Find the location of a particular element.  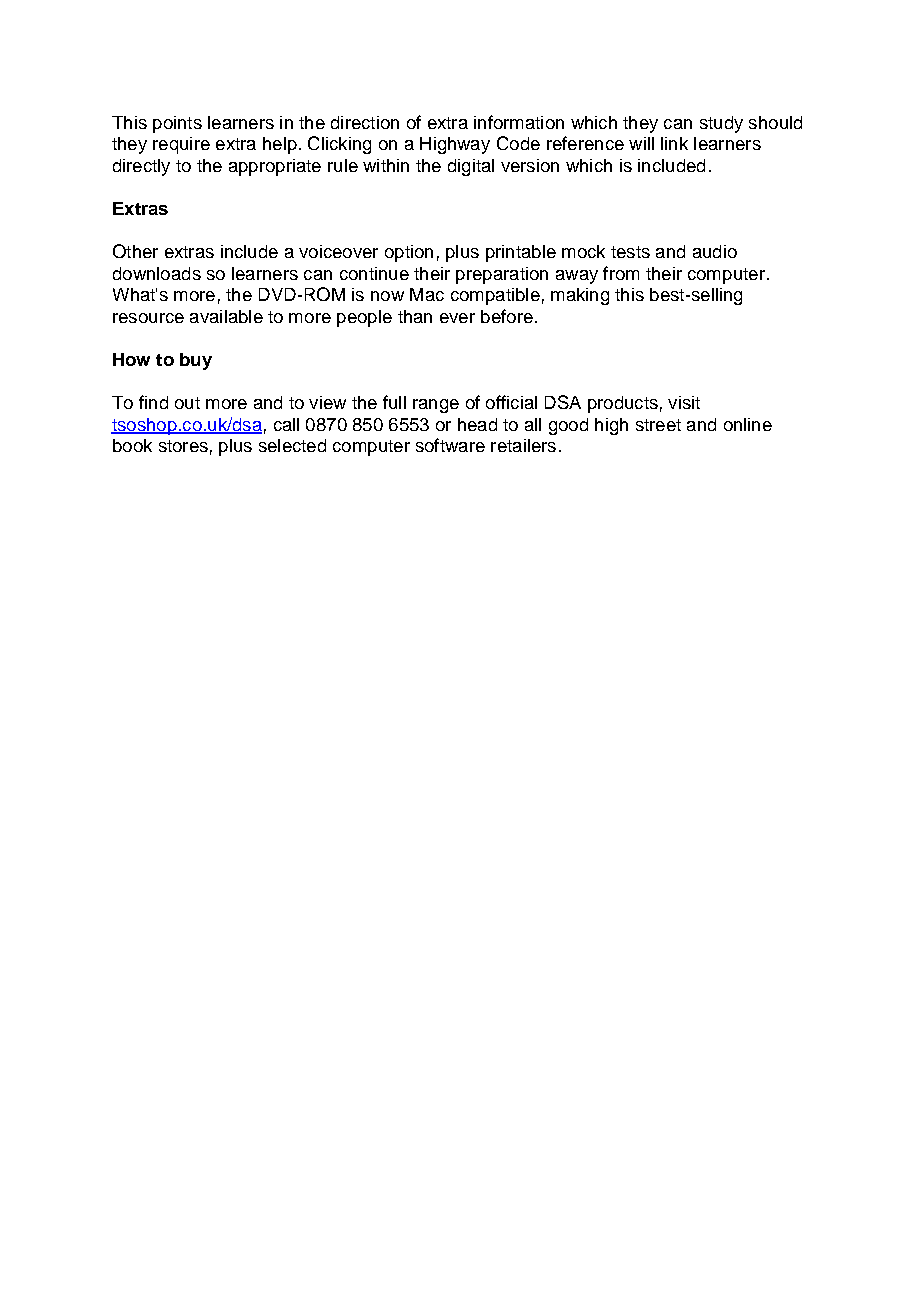

stores is located at coordinates (183, 446).
